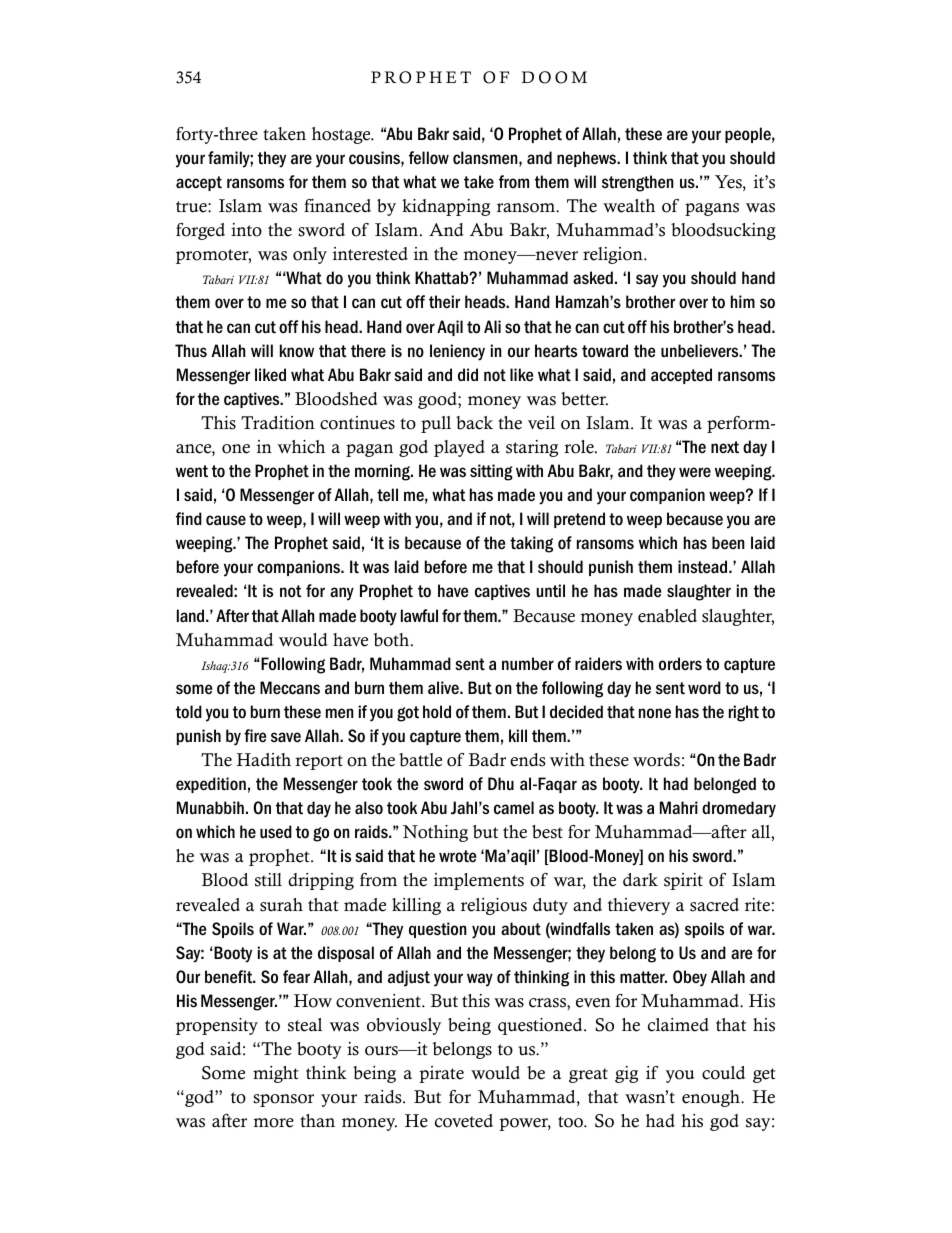 Image resolution: width=952 pixels, height=1233 pixels. I want to click on into, so click(246, 230).
